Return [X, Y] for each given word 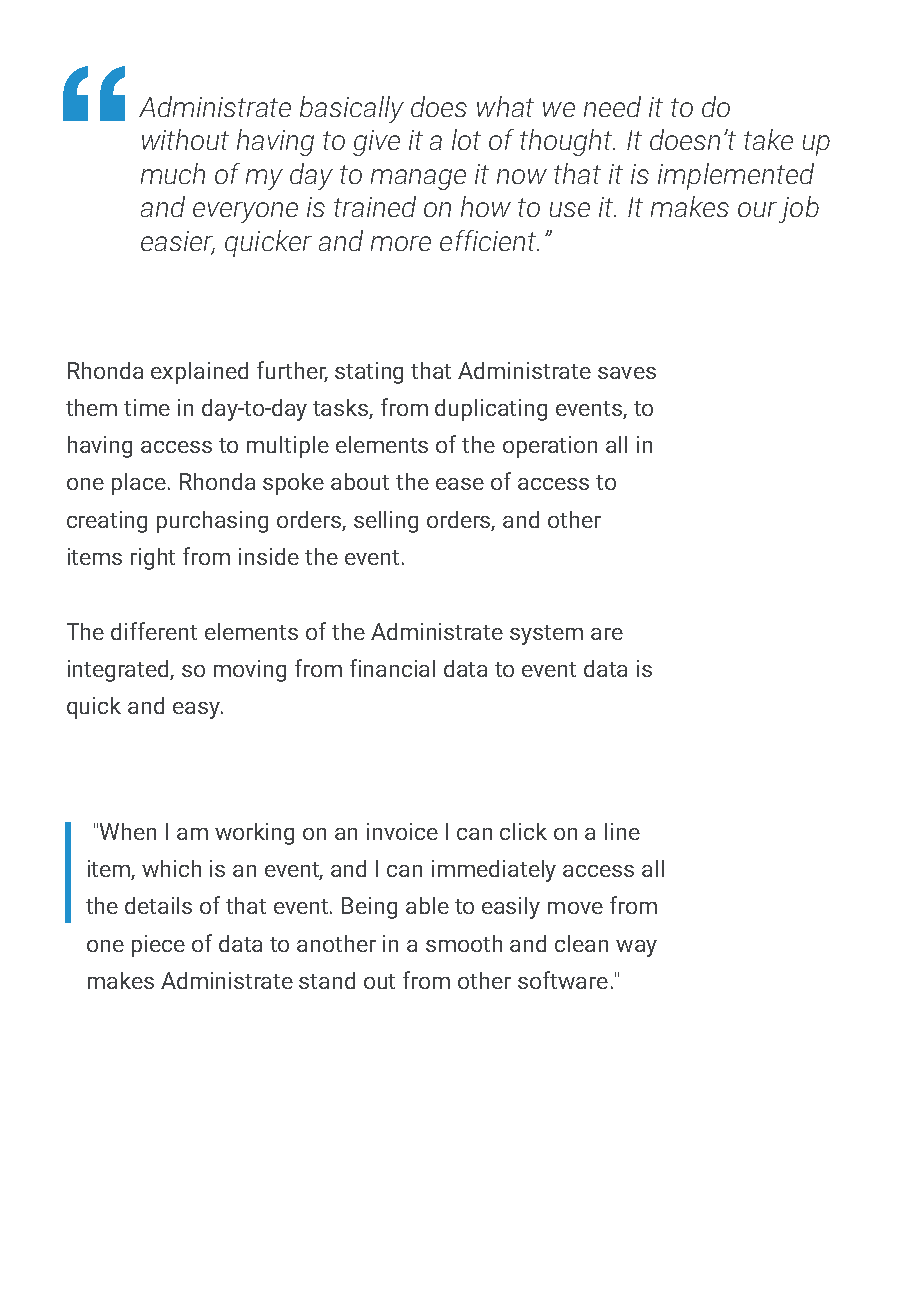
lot [466, 139]
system [546, 635]
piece [158, 946]
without [185, 139]
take [768, 139]
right [153, 559]
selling [386, 522]
